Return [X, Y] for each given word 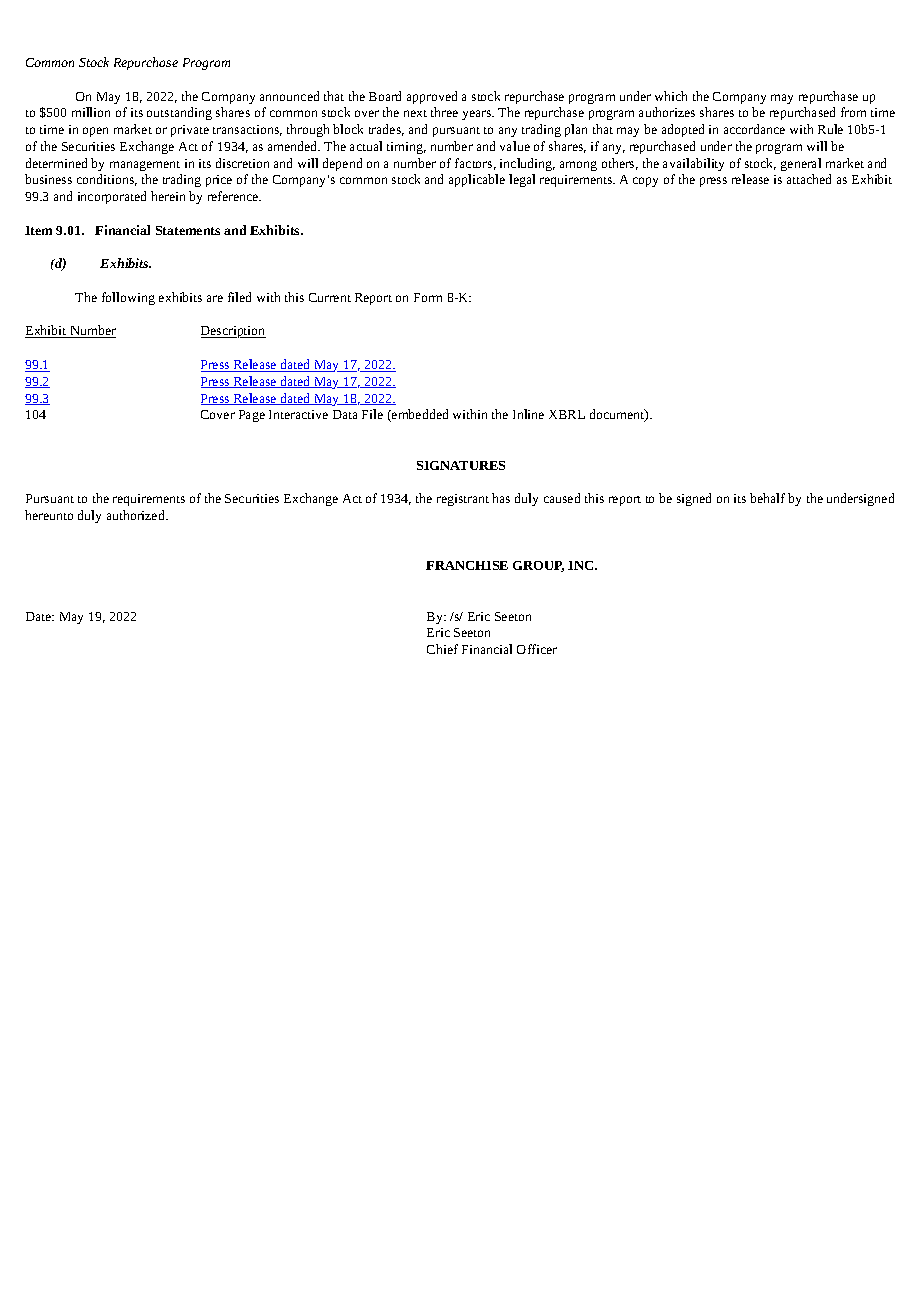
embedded [419, 415]
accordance [754, 129]
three [444, 112]
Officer [537, 649]
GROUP [538, 566]
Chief [442, 649]
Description [233, 332]
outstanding [179, 113]
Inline [528, 414]
